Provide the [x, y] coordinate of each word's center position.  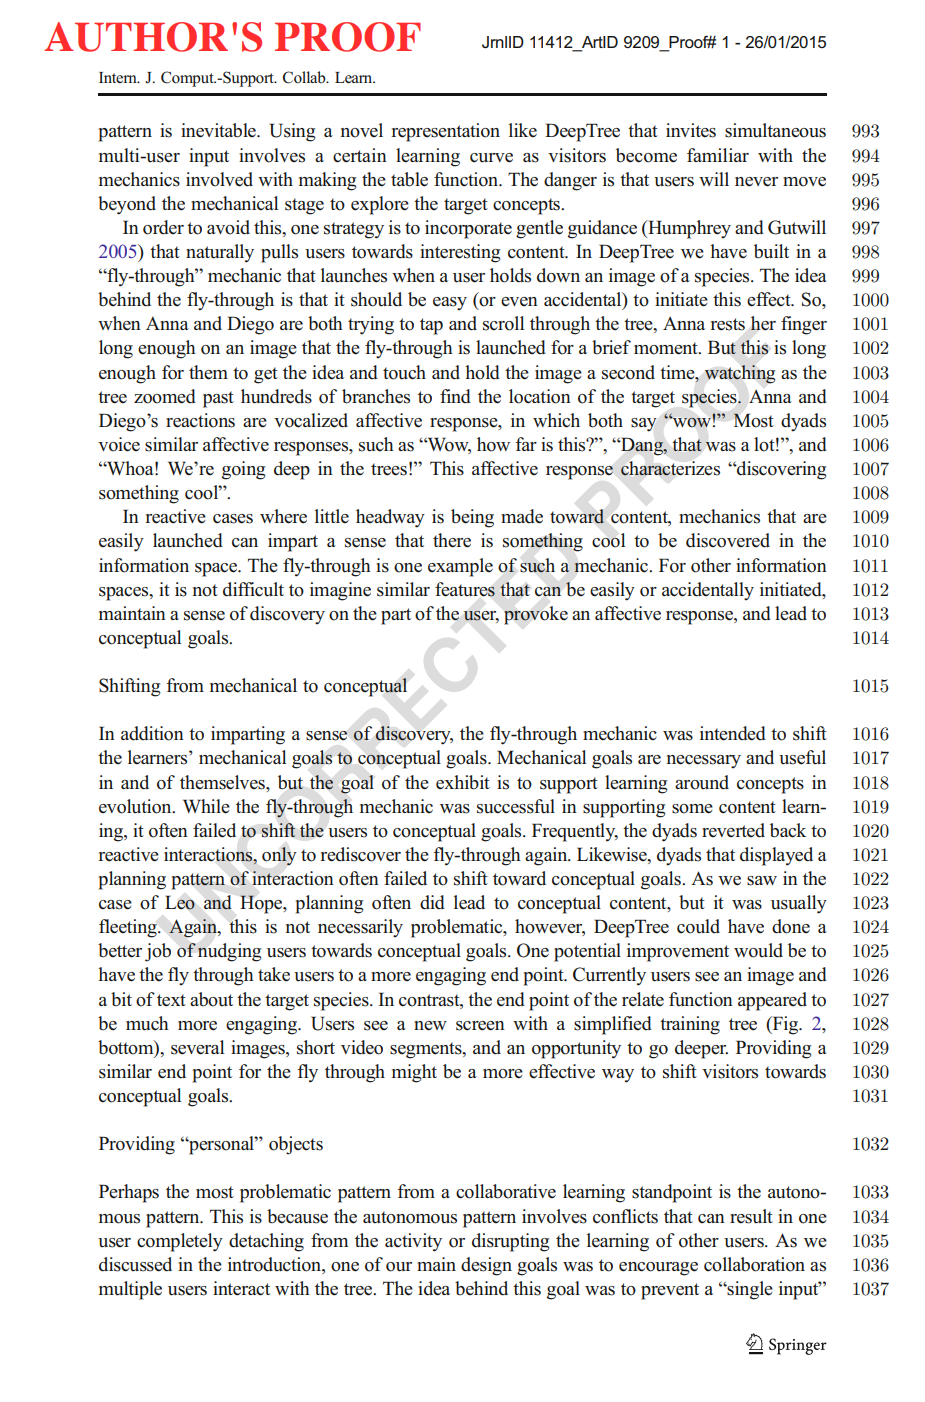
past [218, 399]
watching [740, 374]
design [486, 1266]
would [758, 950]
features [465, 589]
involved [219, 179]
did [432, 902]
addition [152, 733]
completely [180, 1242]
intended [733, 733]
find [455, 396]
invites [691, 130]
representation [446, 132]
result [751, 1216]
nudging [229, 952]
